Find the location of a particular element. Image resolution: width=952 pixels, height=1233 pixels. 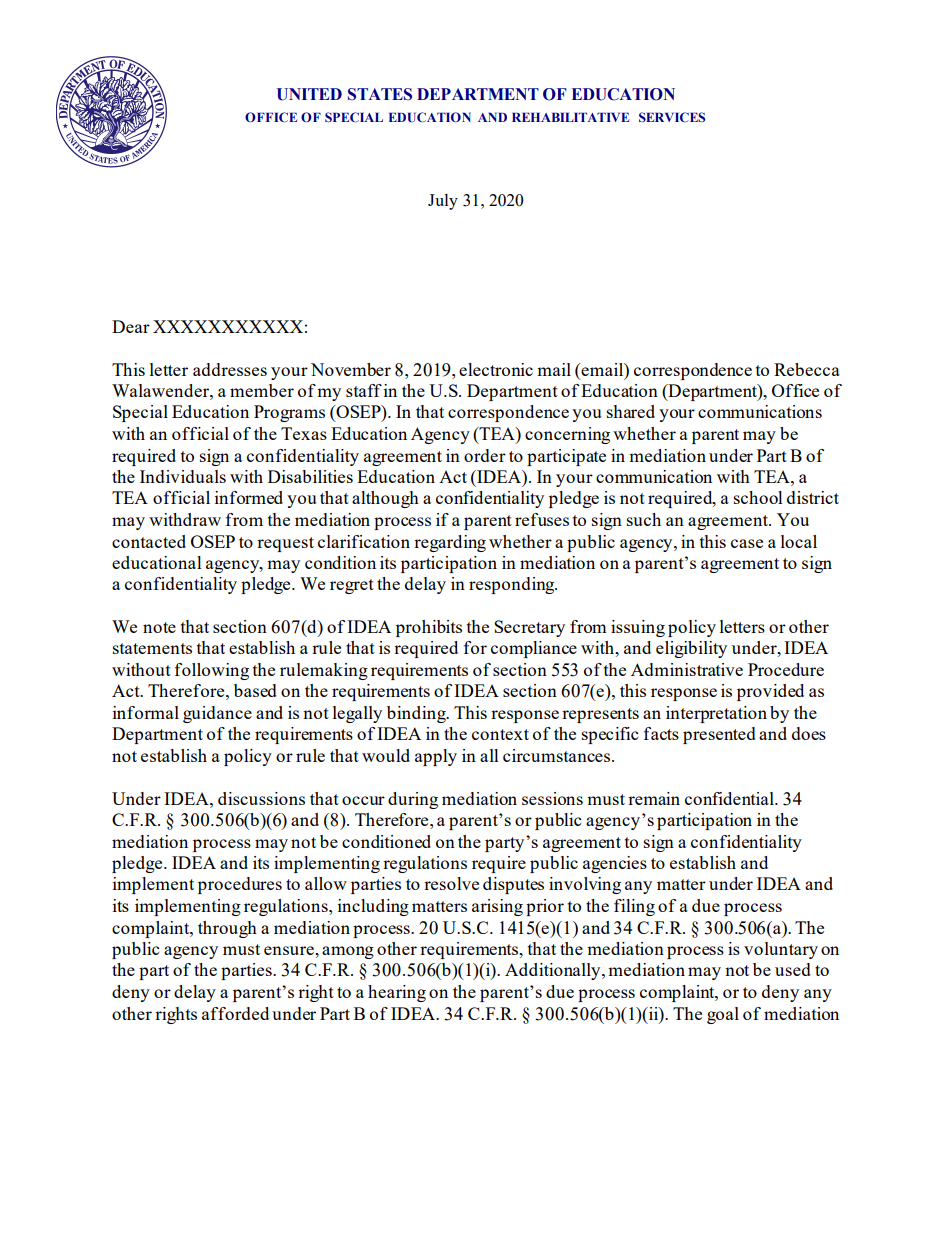

REHABILITATIVE is located at coordinates (570, 117).
